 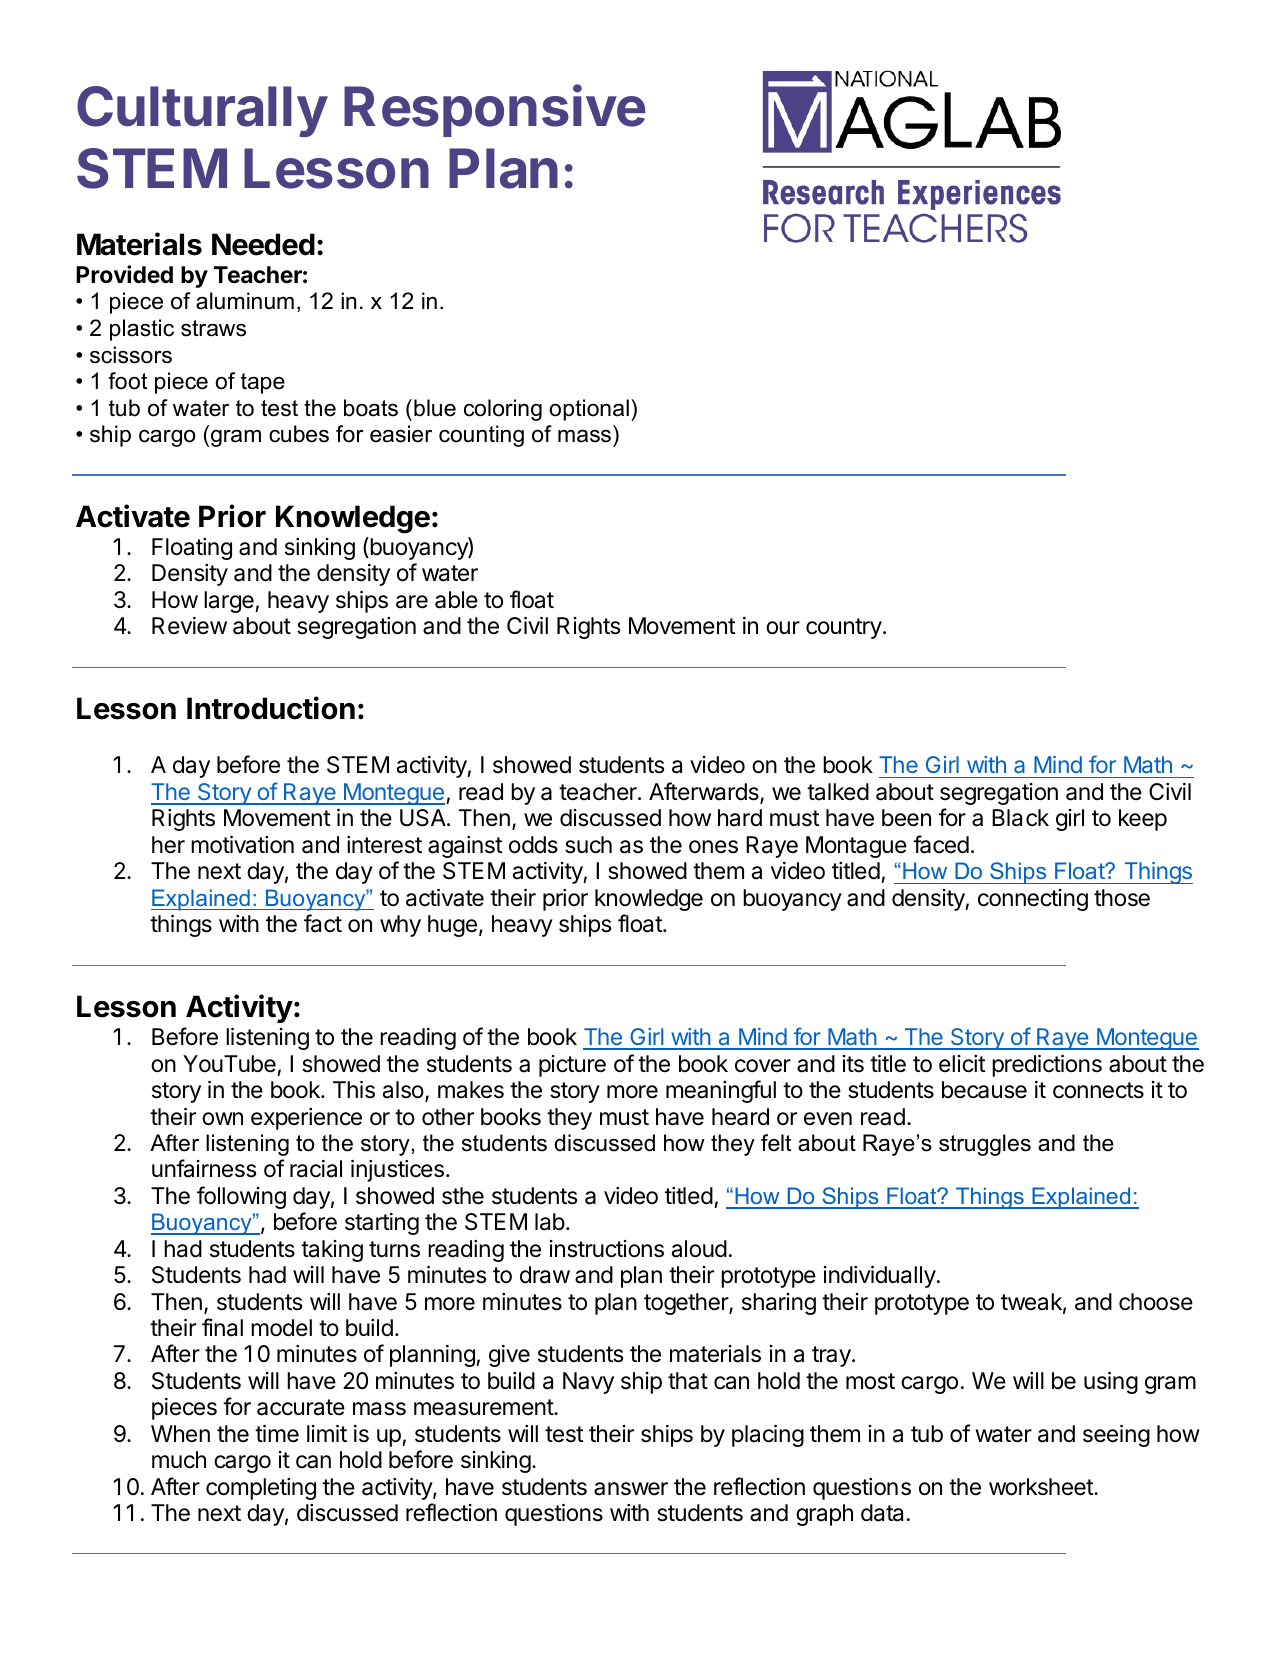 What do you see at coordinates (589, 410) in the page?
I see `optional` at bounding box center [589, 410].
